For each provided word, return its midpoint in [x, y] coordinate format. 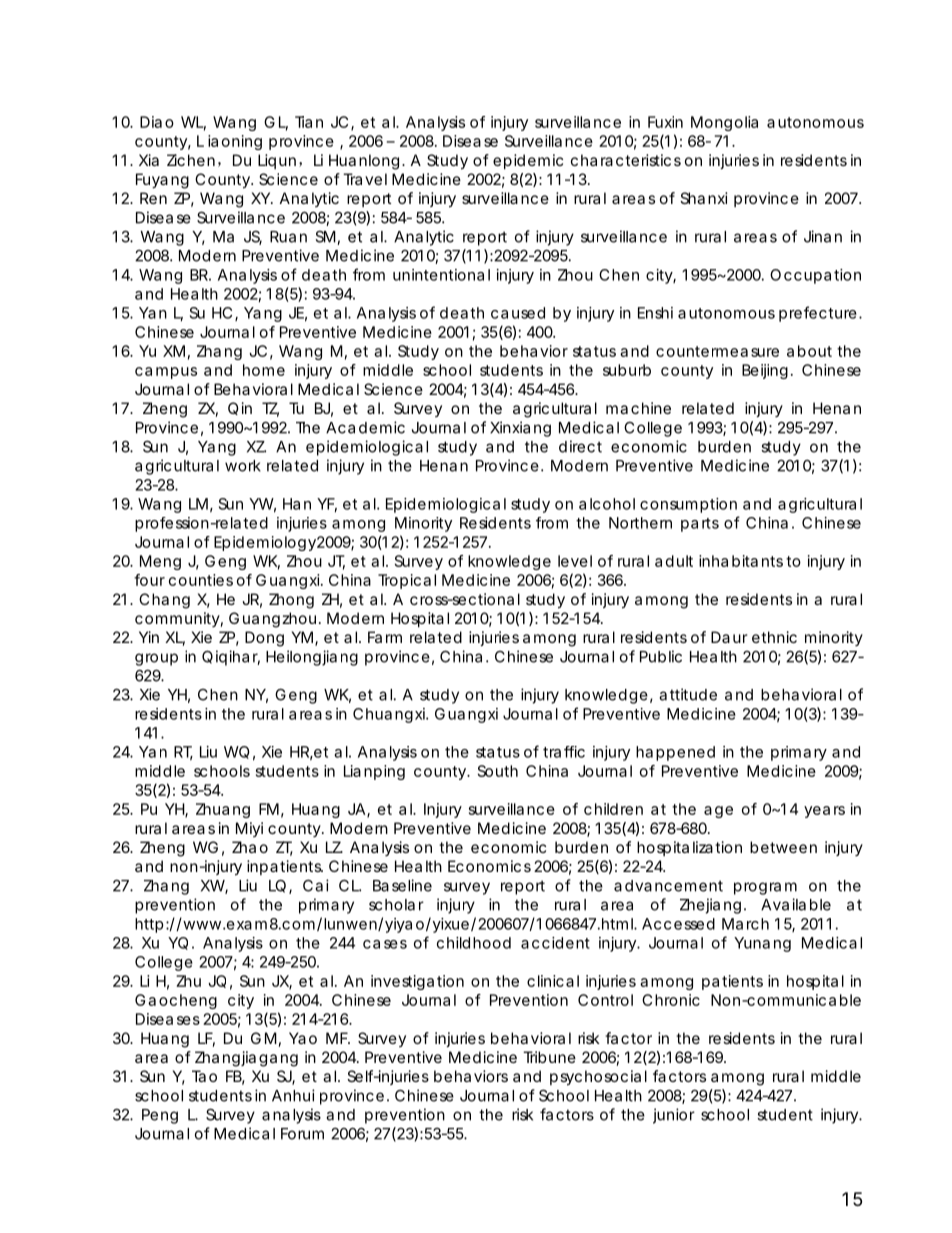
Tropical [407, 581]
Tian [309, 122]
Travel [365, 179]
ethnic [774, 637]
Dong [264, 639]
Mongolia [724, 123]
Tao [204, 1076]
